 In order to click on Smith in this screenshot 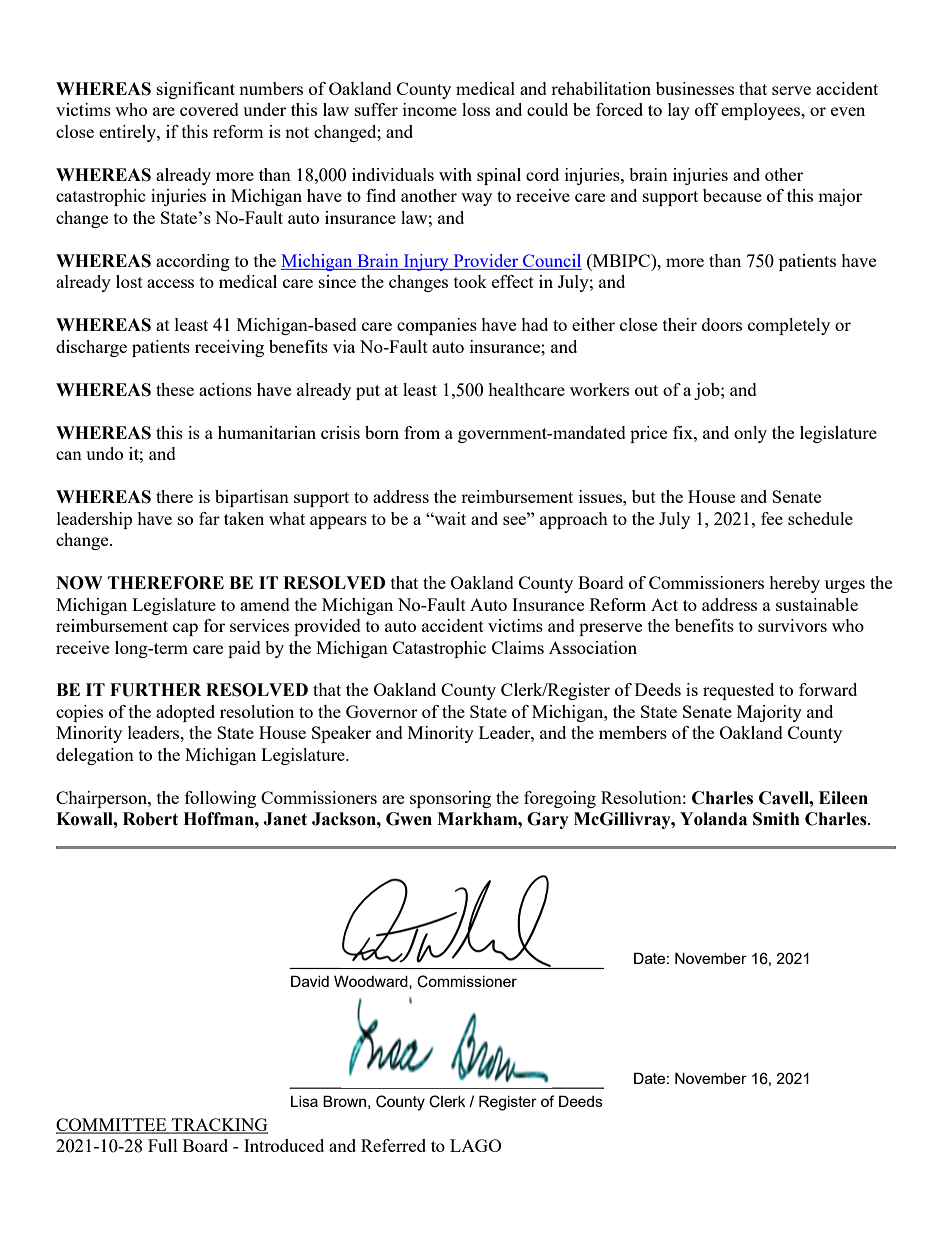, I will do `click(776, 819)`.
